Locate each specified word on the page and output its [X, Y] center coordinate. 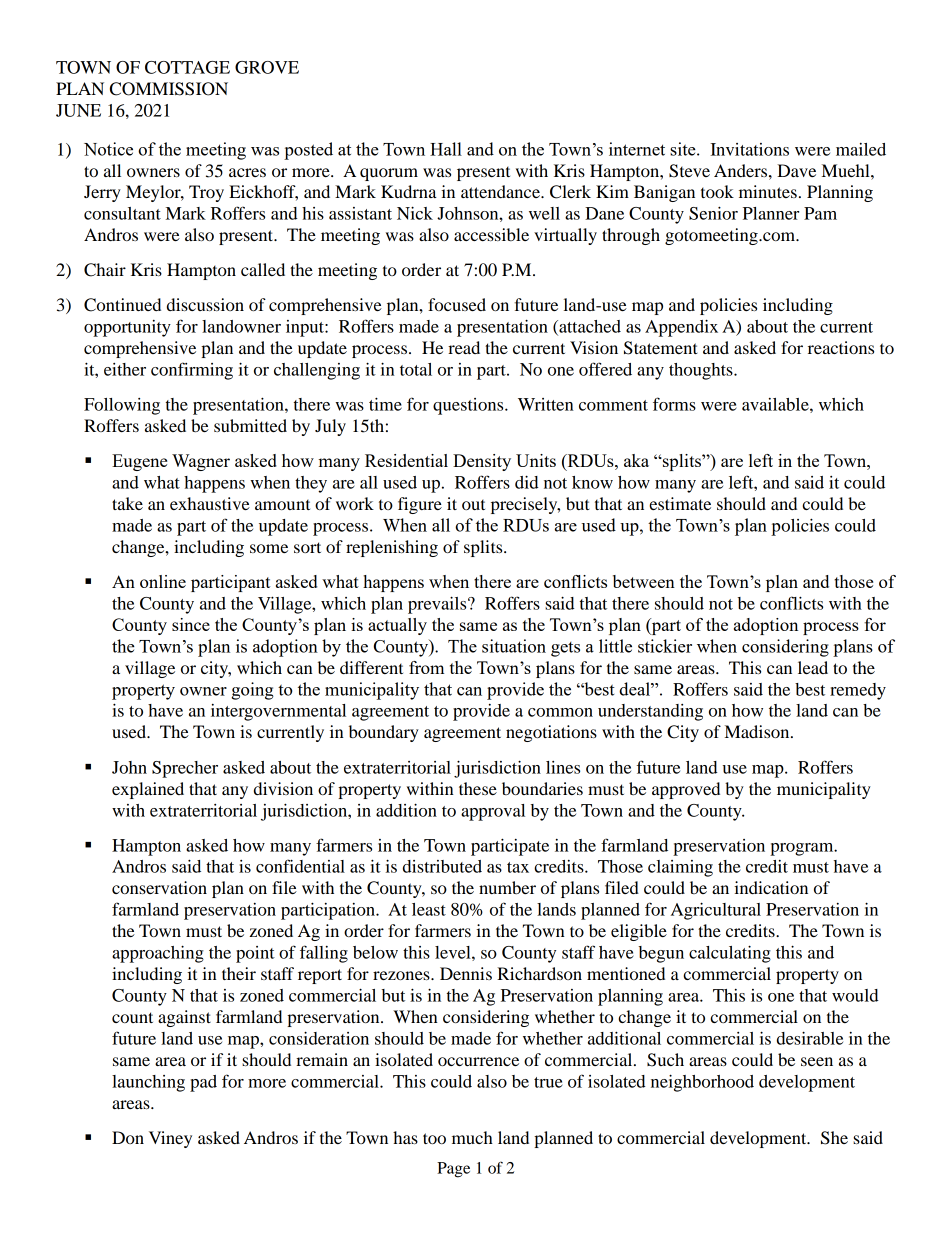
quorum [389, 174]
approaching [158, 954]
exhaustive [210, 503]
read [464, 347]
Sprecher [185, 769]
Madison [758, 731]
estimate [680, 503]
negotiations [551, 733]
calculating [730, 954]
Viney [170, 1139]
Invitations [749, 149]
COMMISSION [169, 89]
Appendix [681, 328]
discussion [205, 304]
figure [420, 505]
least [429, 909]
